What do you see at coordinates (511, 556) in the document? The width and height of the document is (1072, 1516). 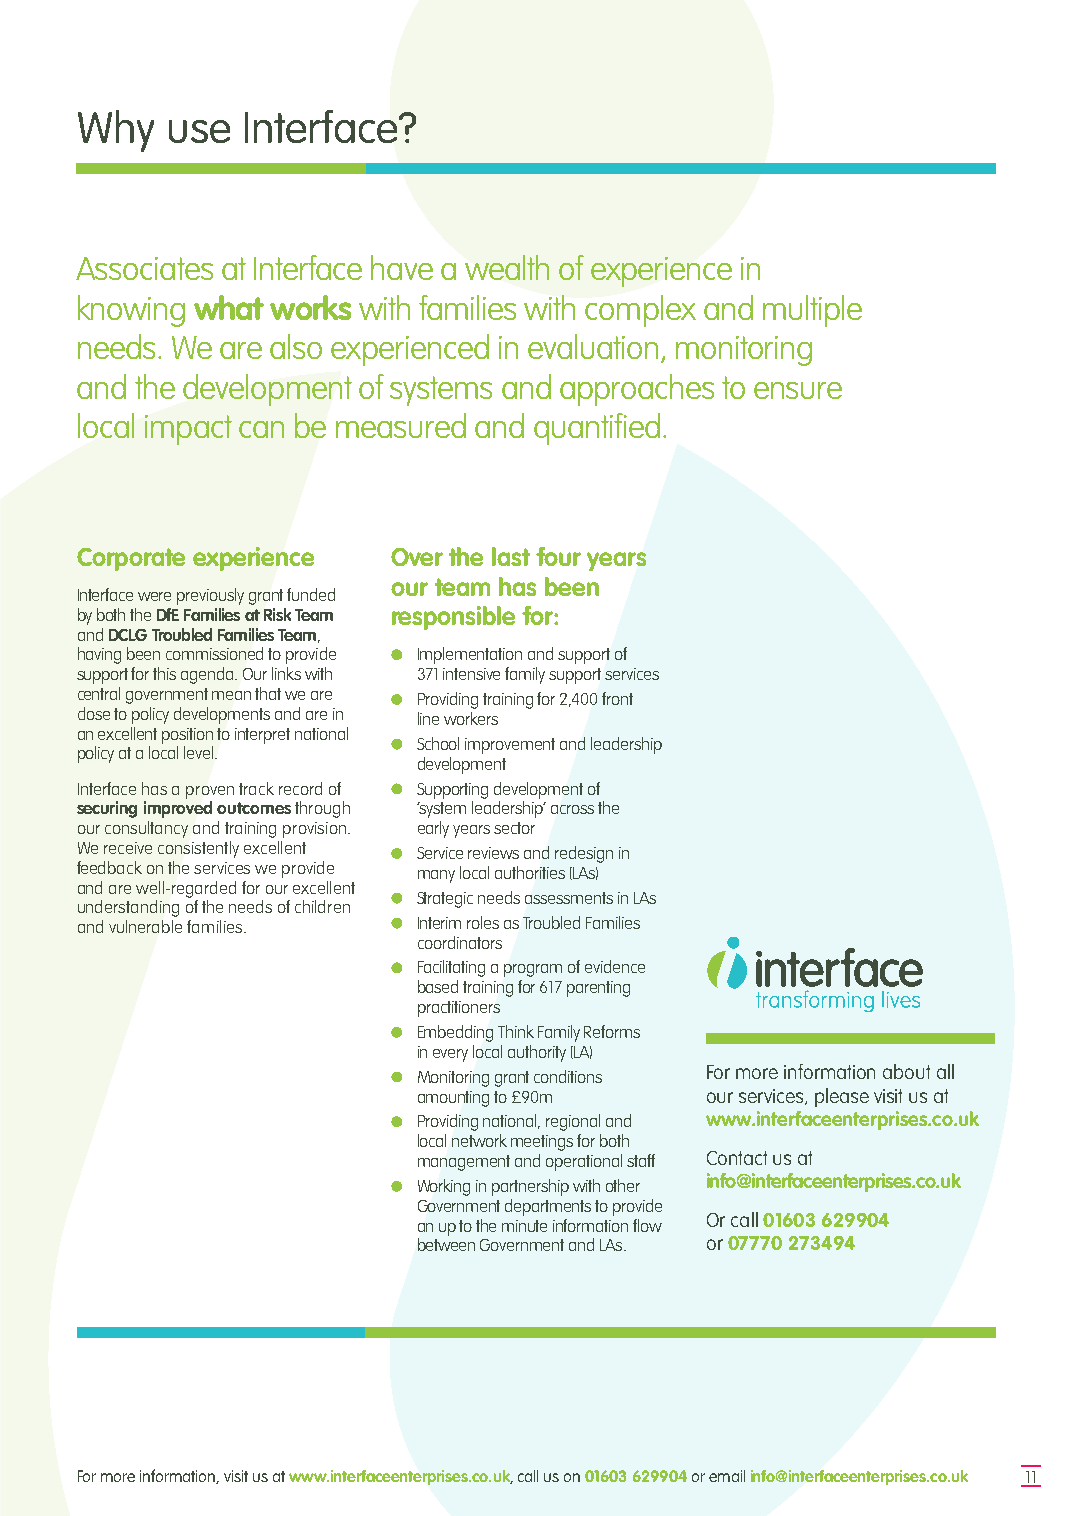 I see `last` at bounding box center [511, 556].
